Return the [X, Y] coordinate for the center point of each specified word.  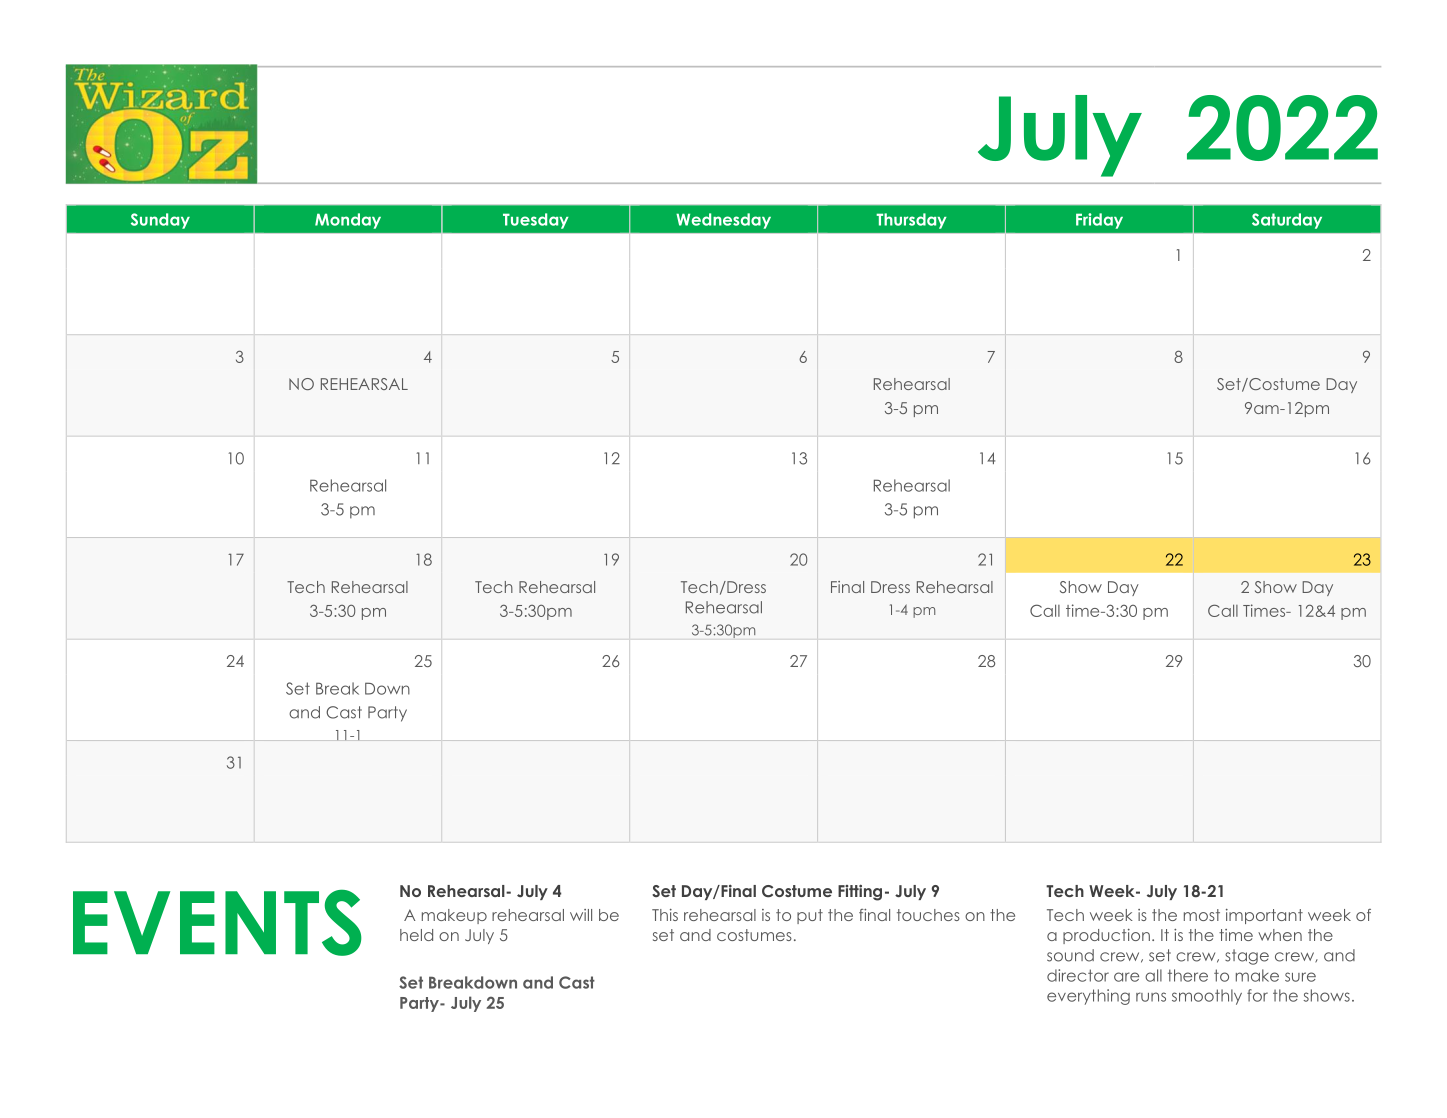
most [1202, 915]
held [416, 935]
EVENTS [217, 922]
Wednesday [723, 221]
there [1188, 975]
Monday [348, 221]
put [810, 916]
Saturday [1287, 221]
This [665, 915]
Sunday [160, 221]
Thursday [911, 221]
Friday [1099, 221]
